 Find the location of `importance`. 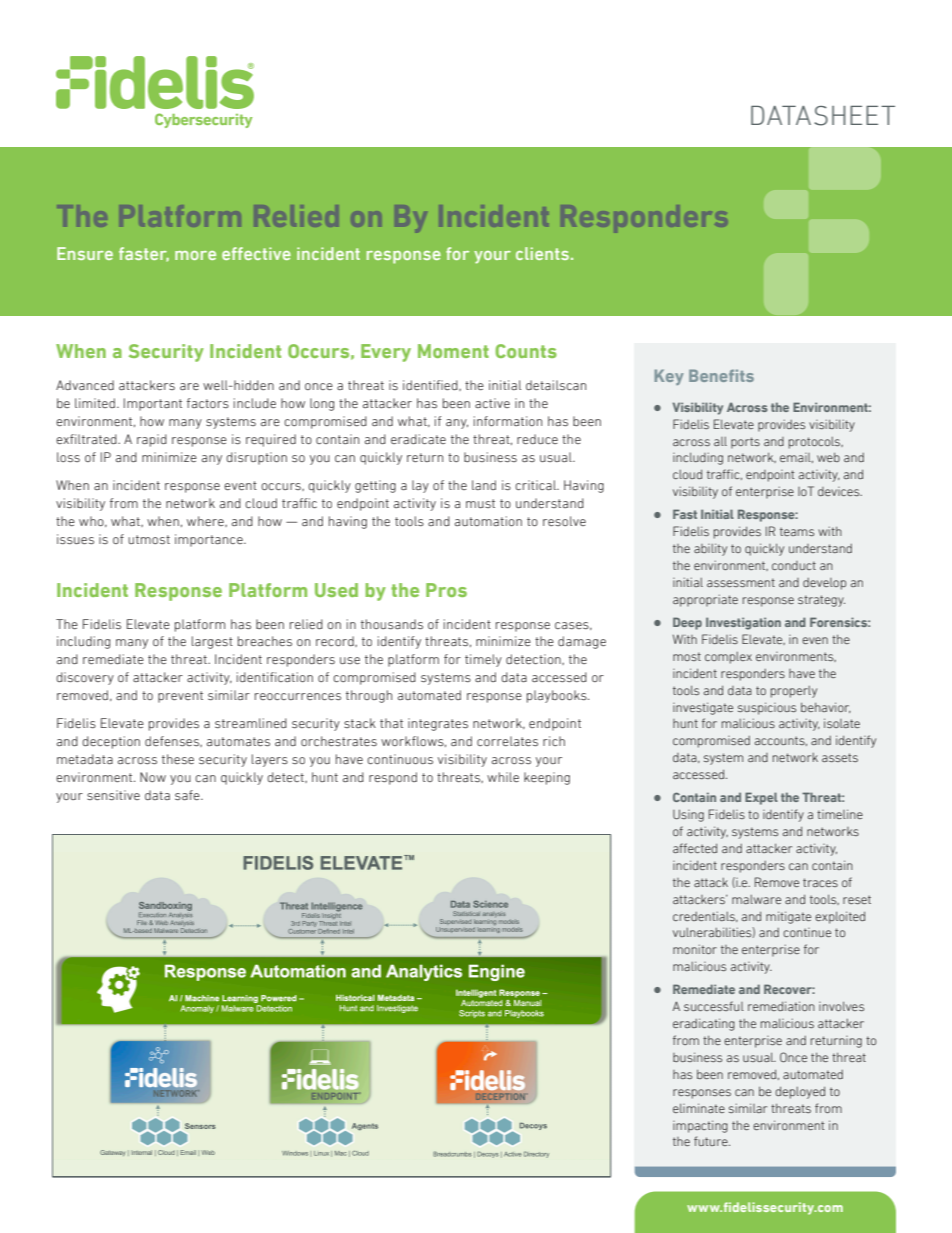

importance is located at coordinates (210, 540).
